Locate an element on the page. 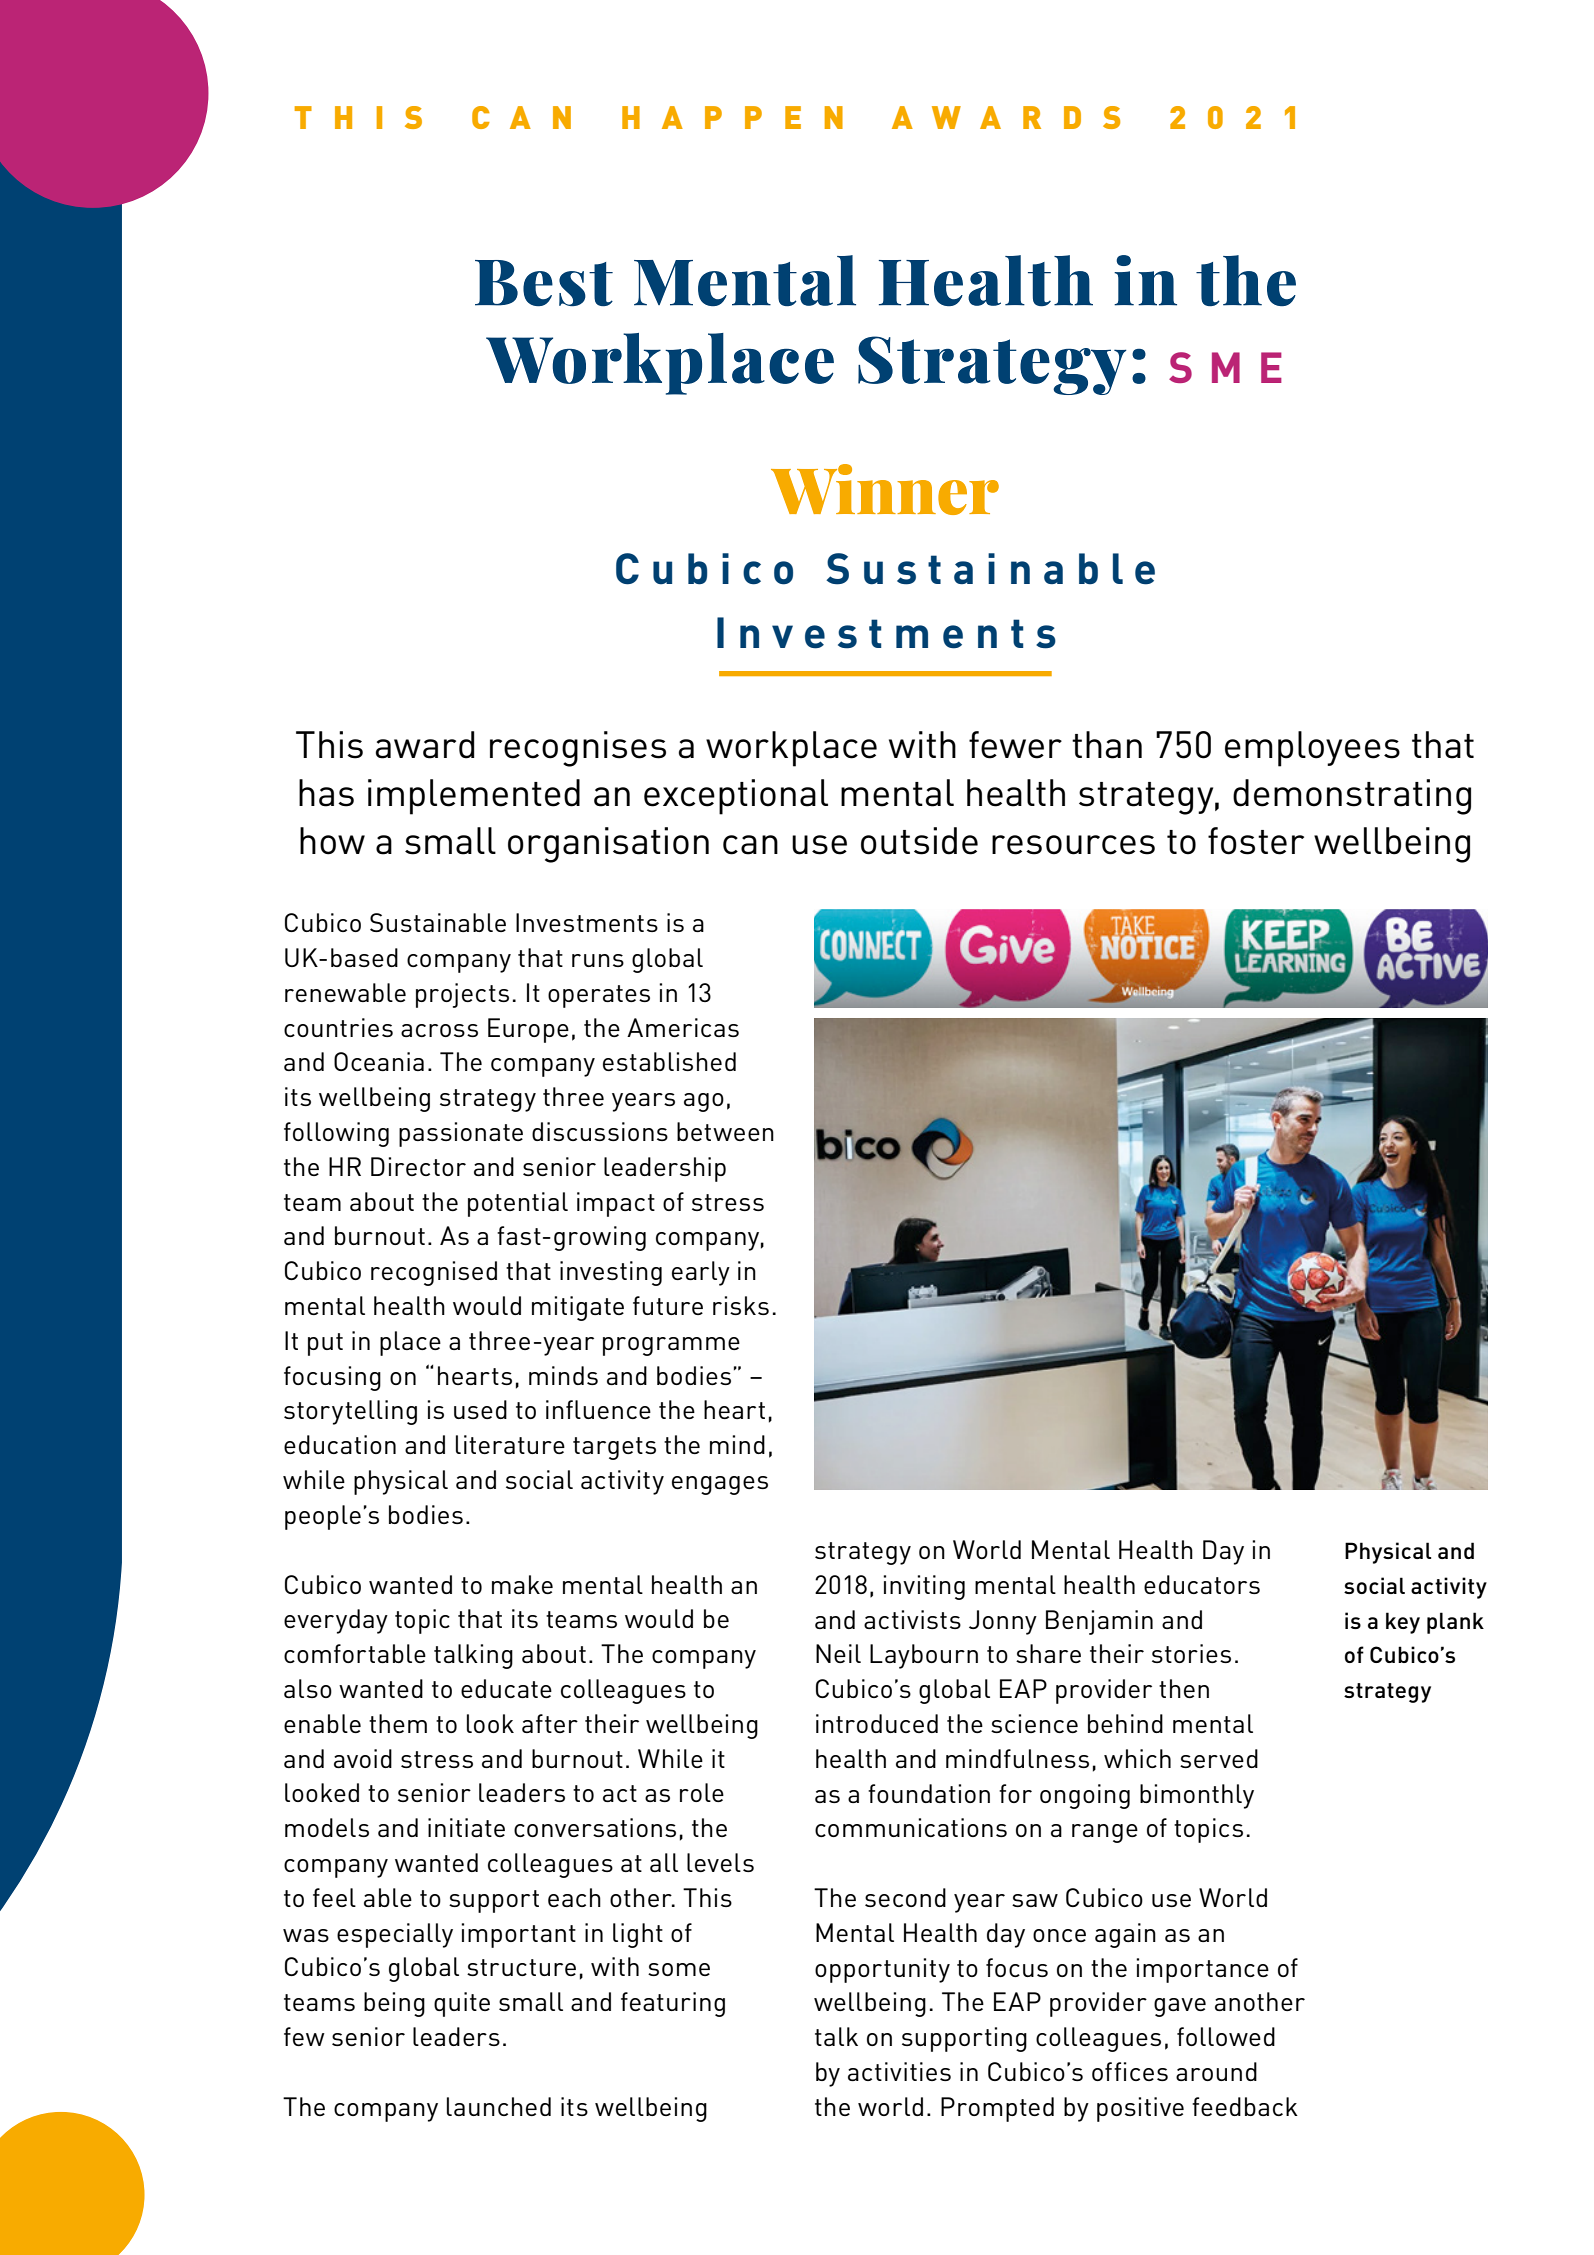  foster is located at coordinates (1256, 841).
